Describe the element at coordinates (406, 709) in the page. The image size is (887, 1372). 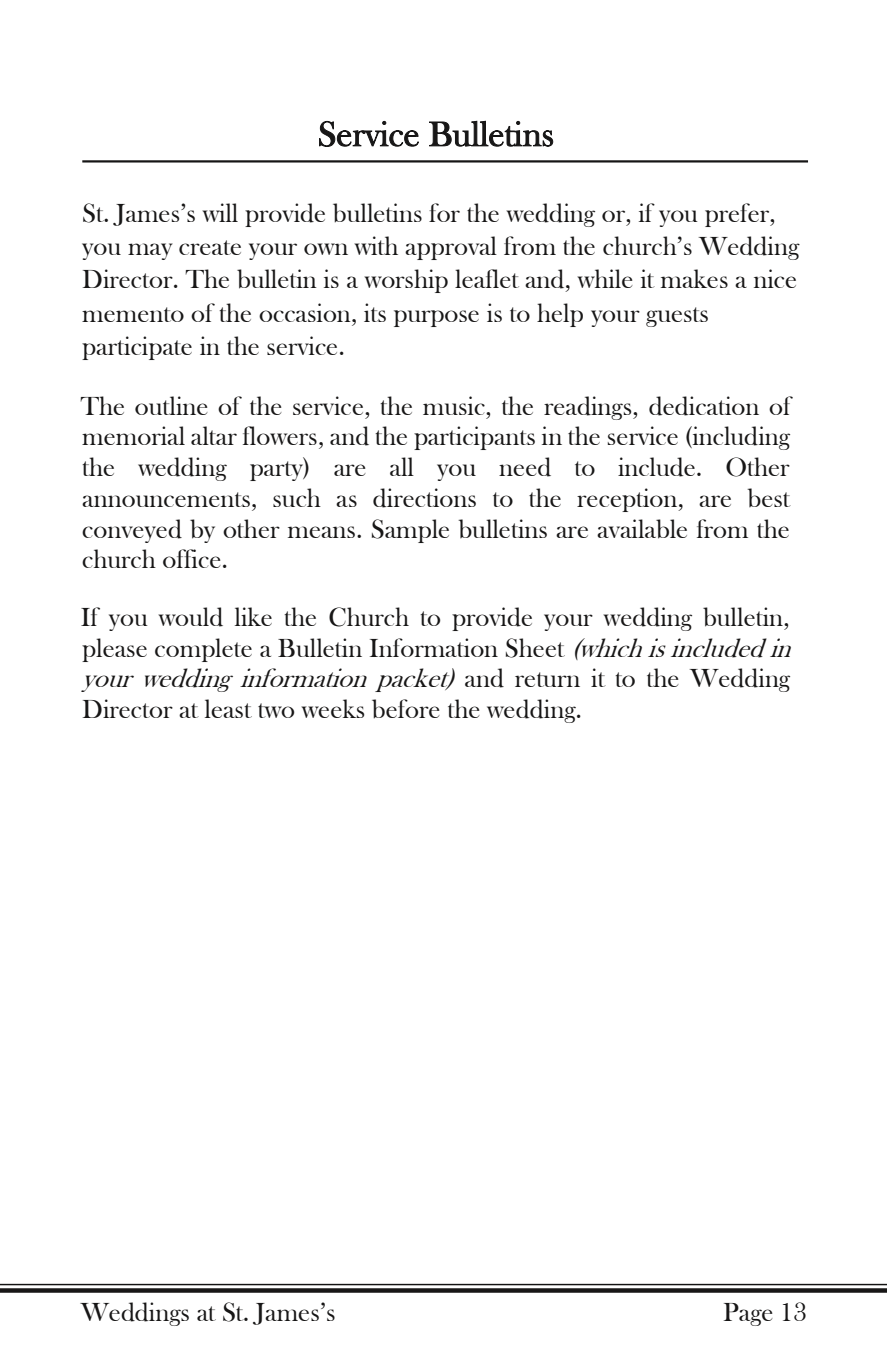
I see `before` at that location.
